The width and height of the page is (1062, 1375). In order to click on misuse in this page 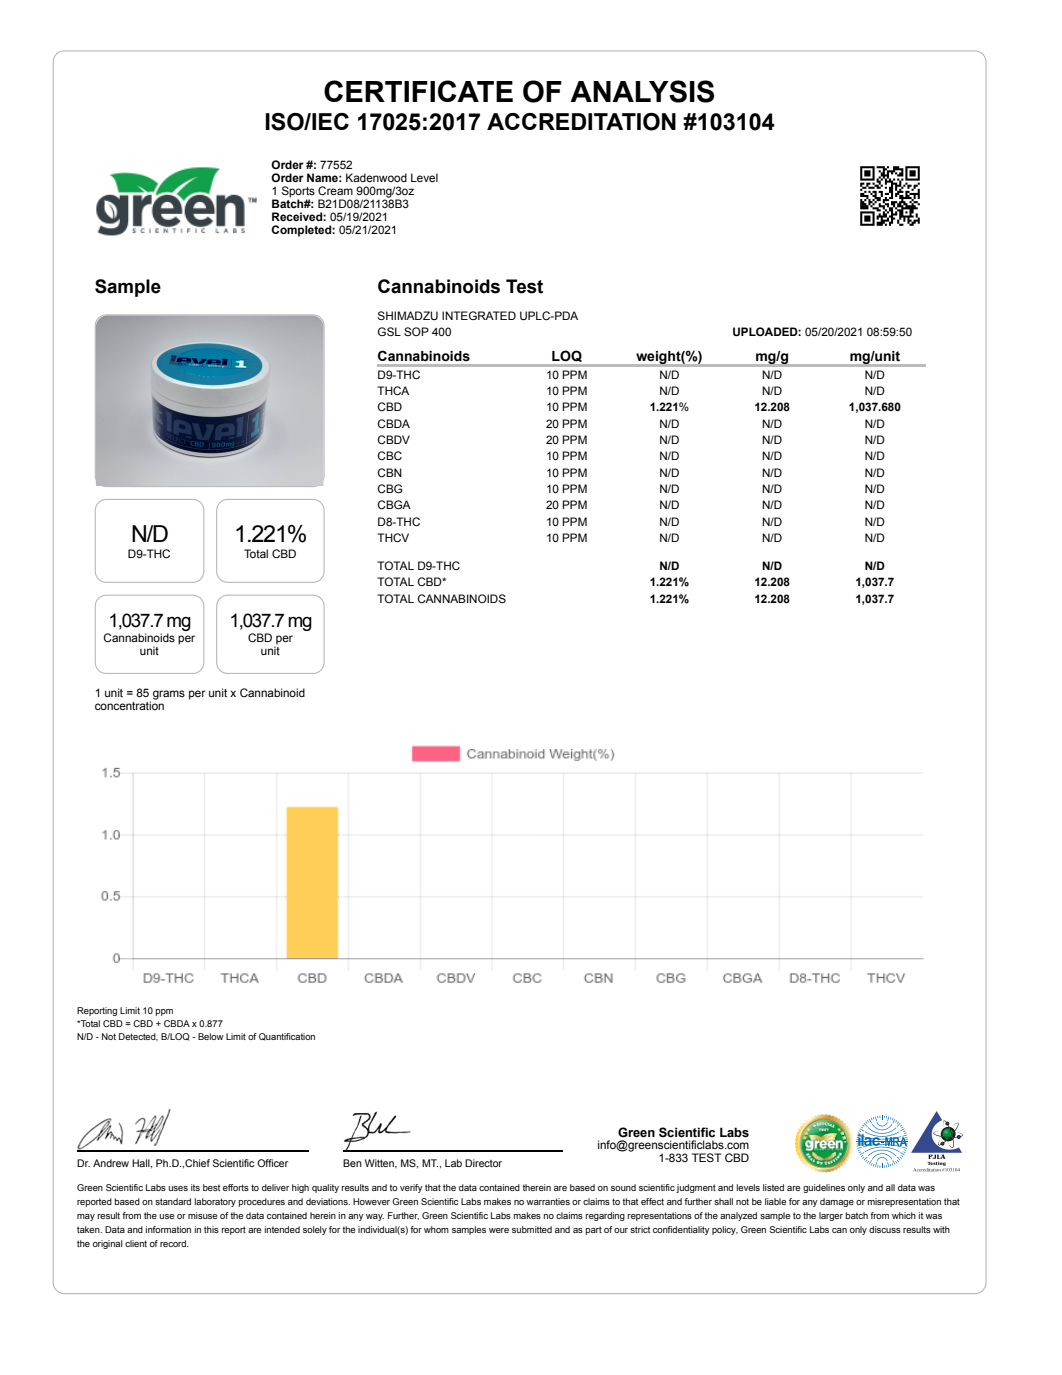, I will do `click(202, 1215)`.
